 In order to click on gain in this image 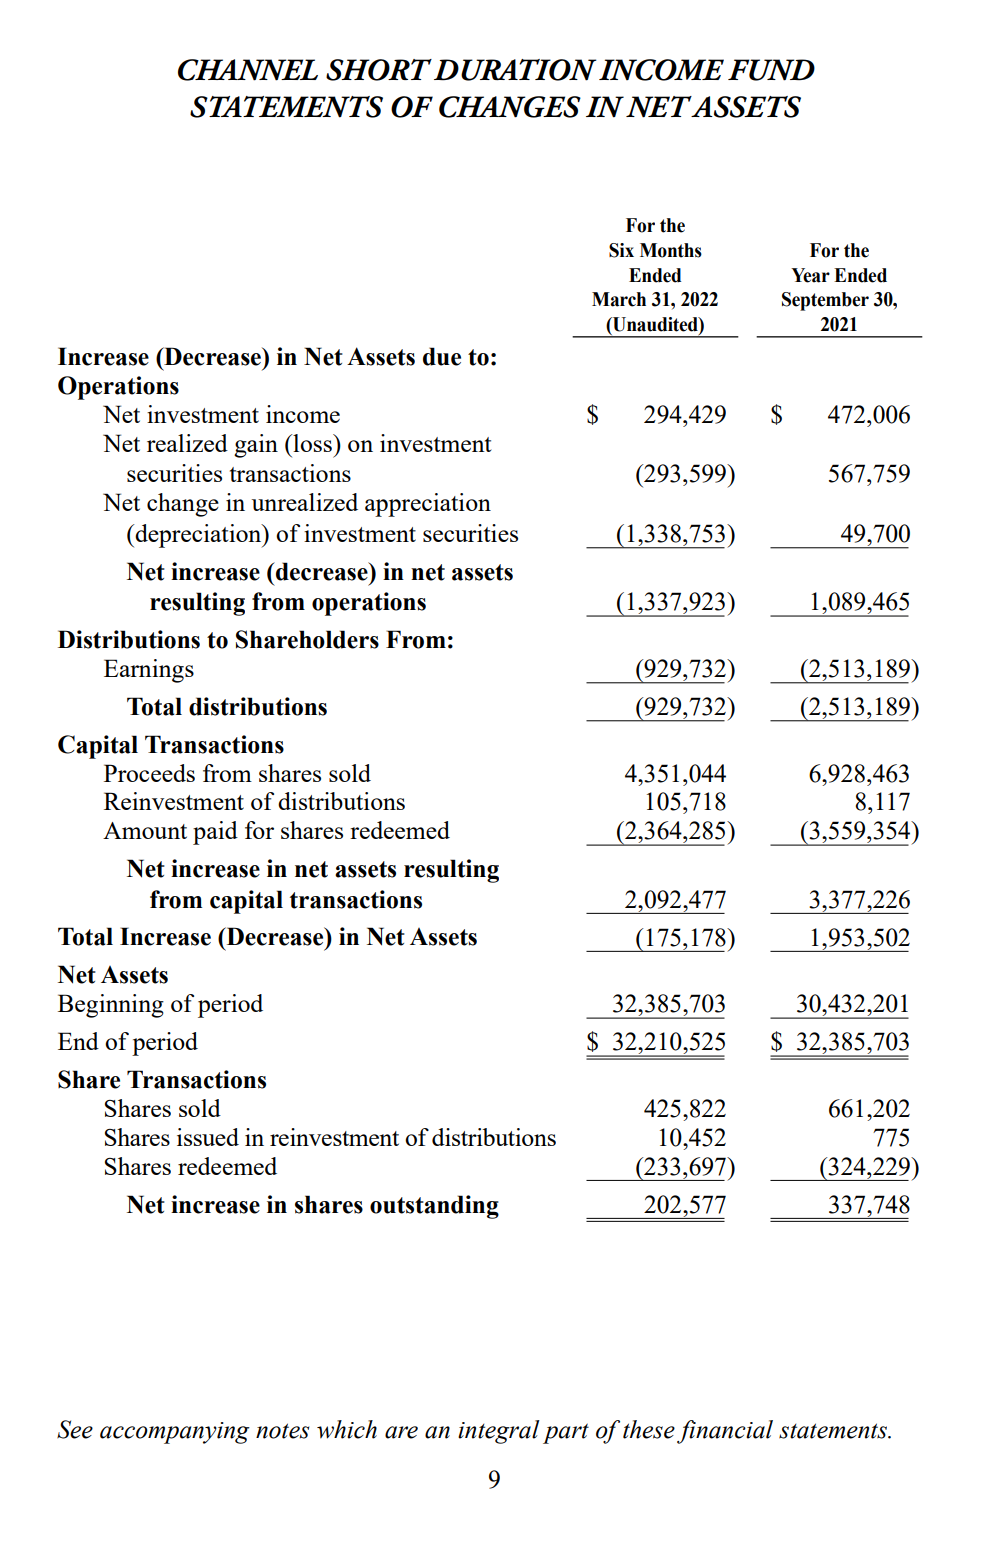, I will do `click(256, 446)`.
